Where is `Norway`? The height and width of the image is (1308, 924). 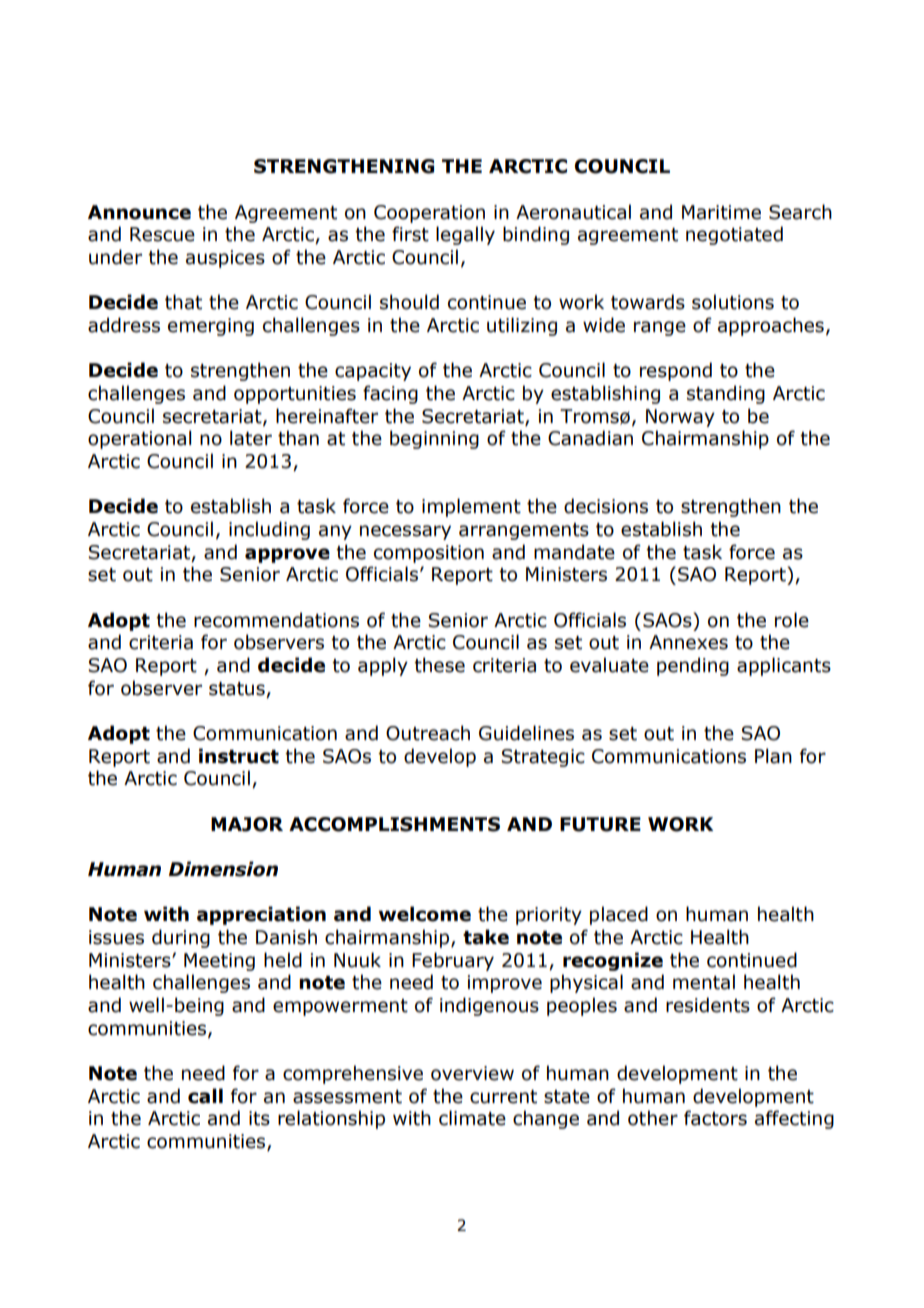 Norway is located at coordinates (680, 418).
